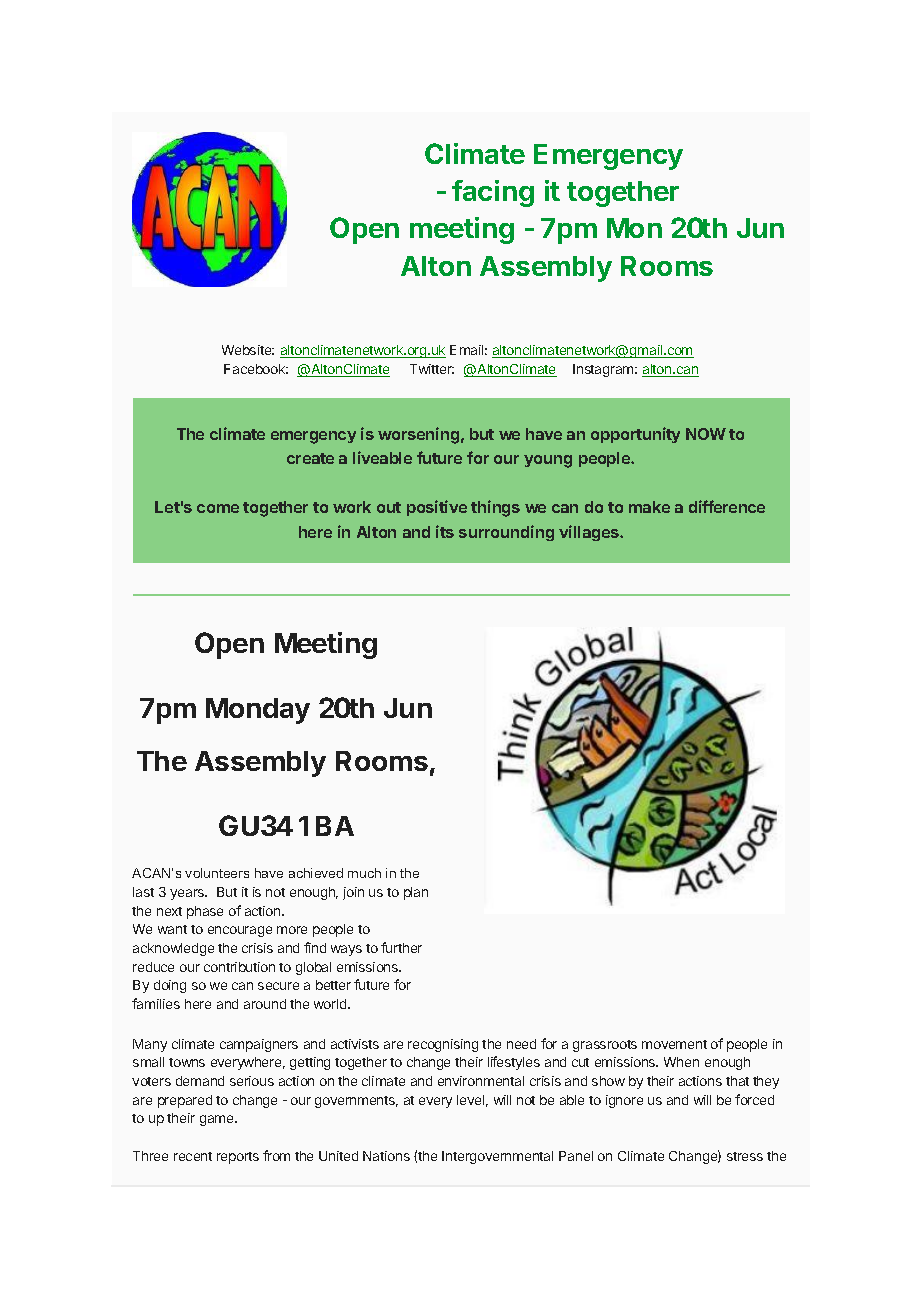 The height and width of the screenshot is (1307, 924). I want to click on villages, so click(590, 533).
